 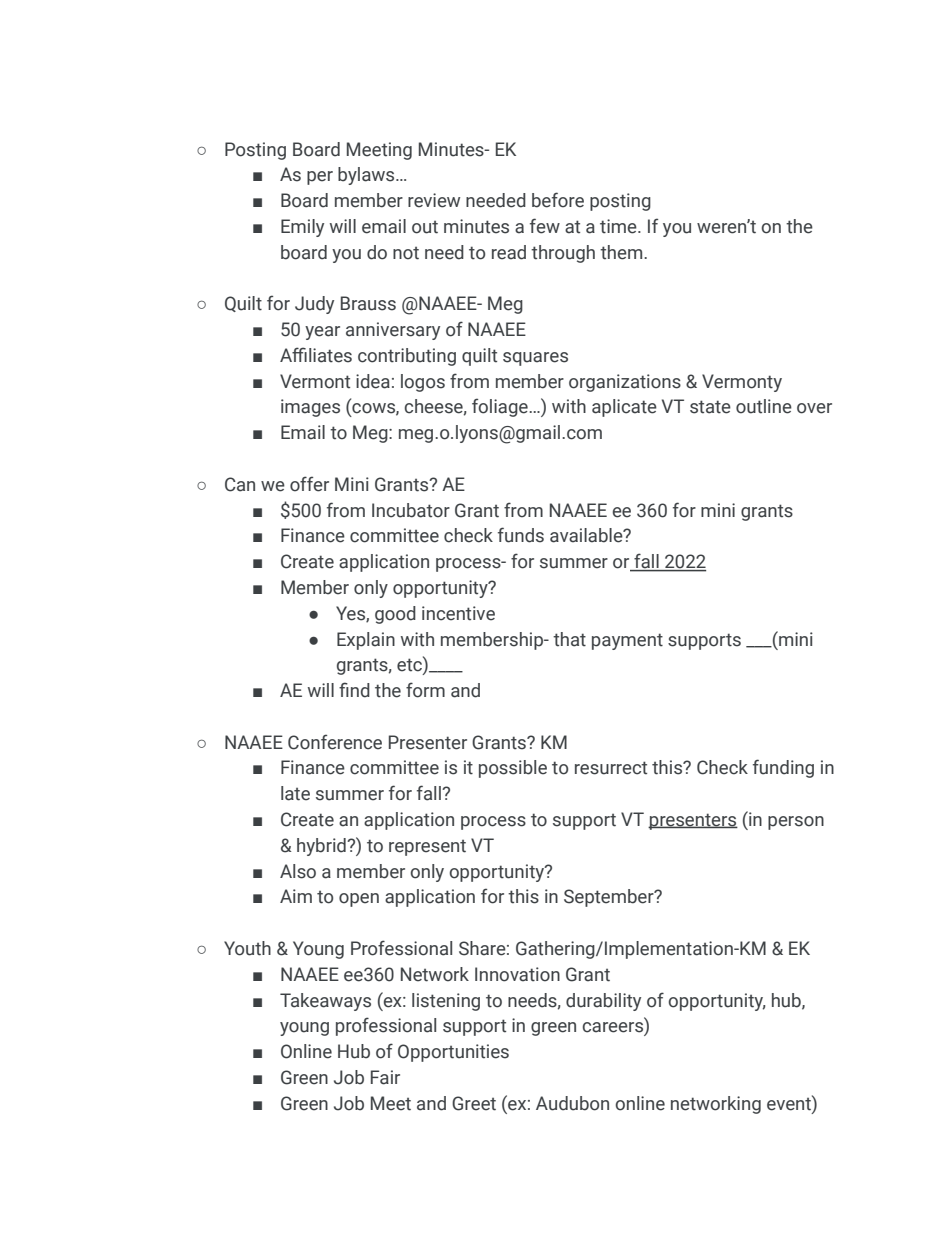 What do you see at coordinates (295, 793) in the screenshot?
I see `late` at bounding box center [295, 793].
